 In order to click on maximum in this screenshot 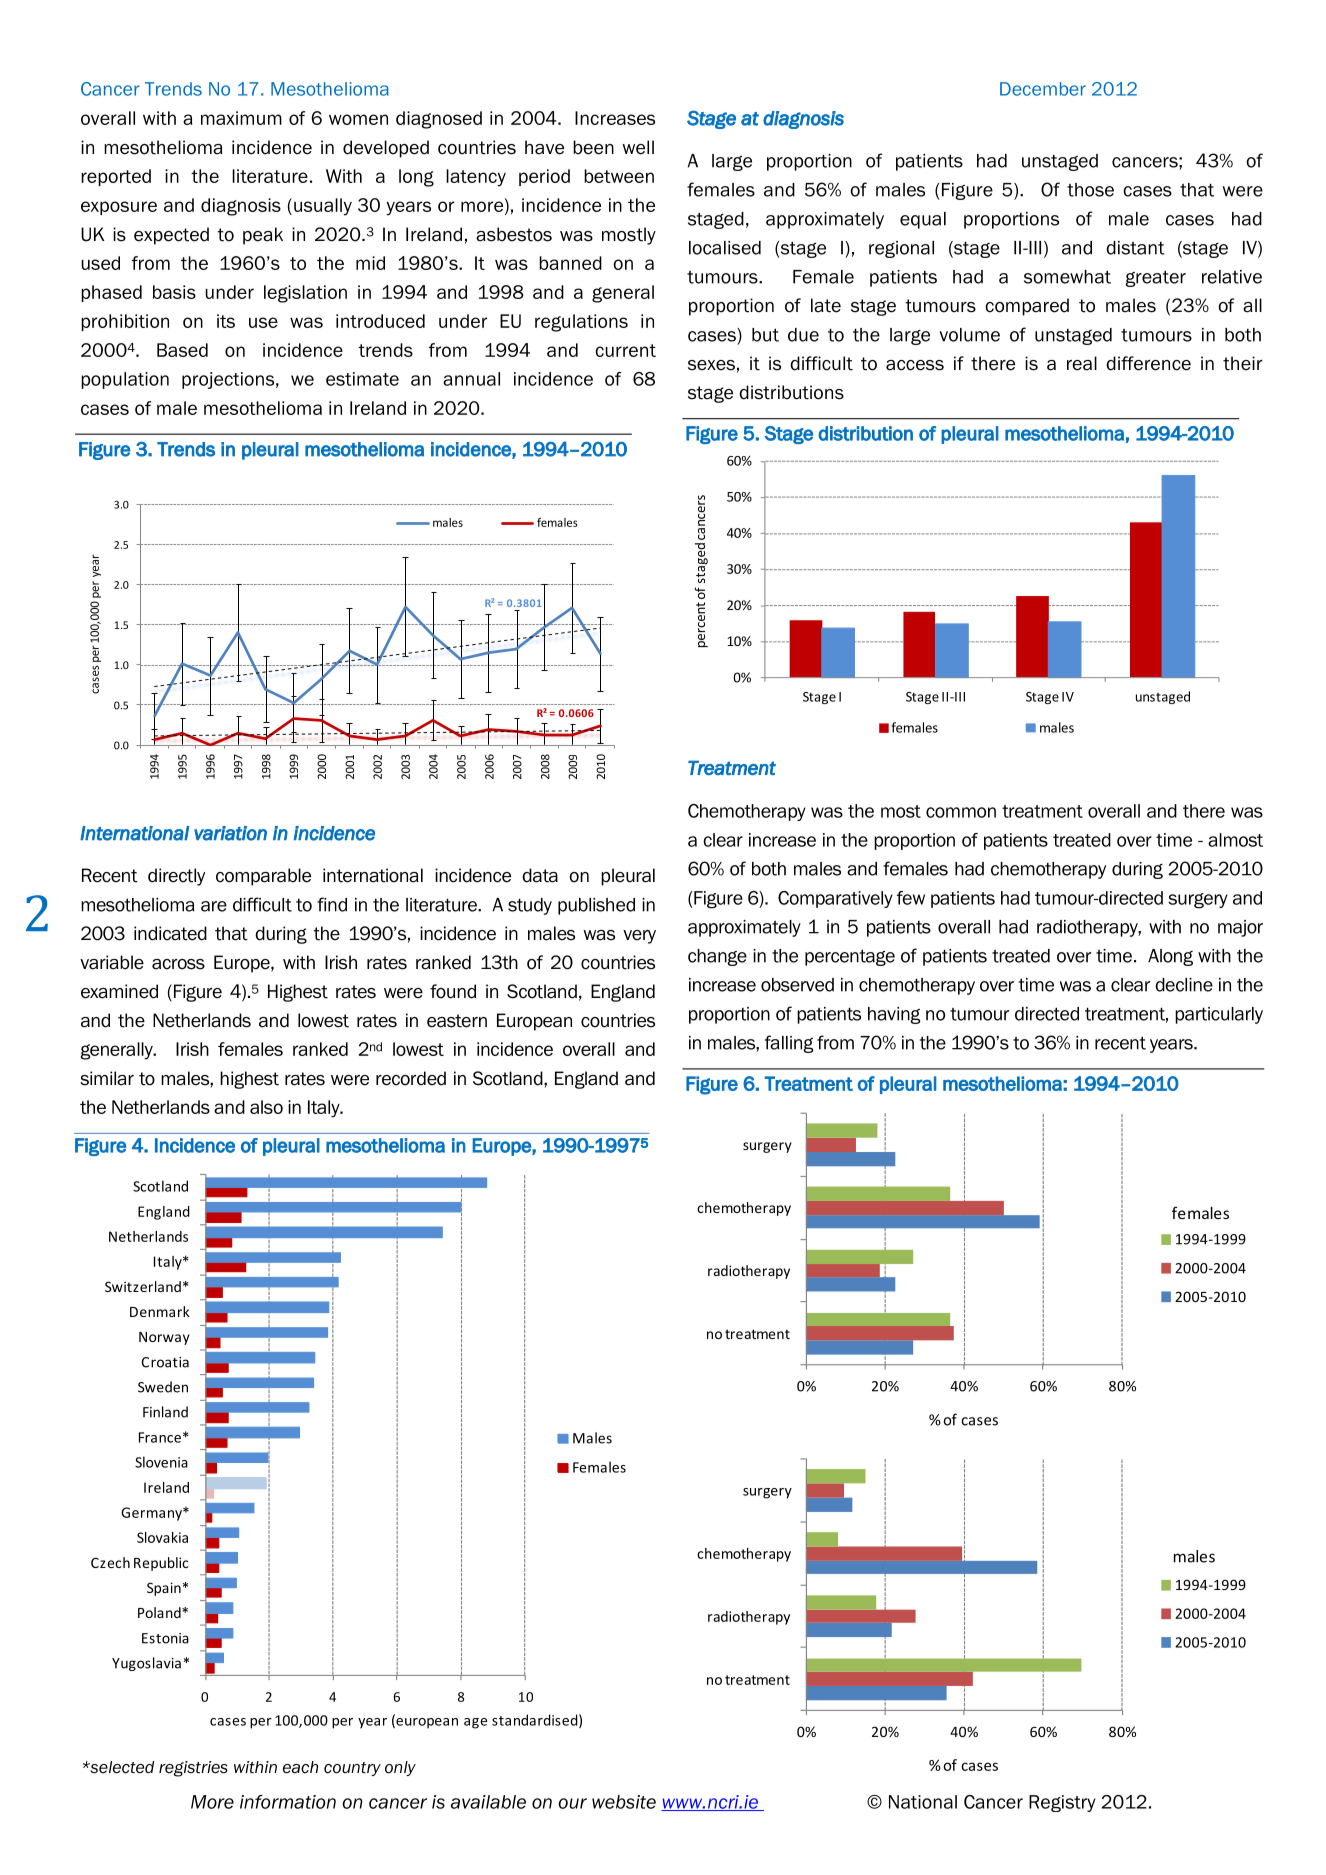, I will do `click(241, 118)`.
